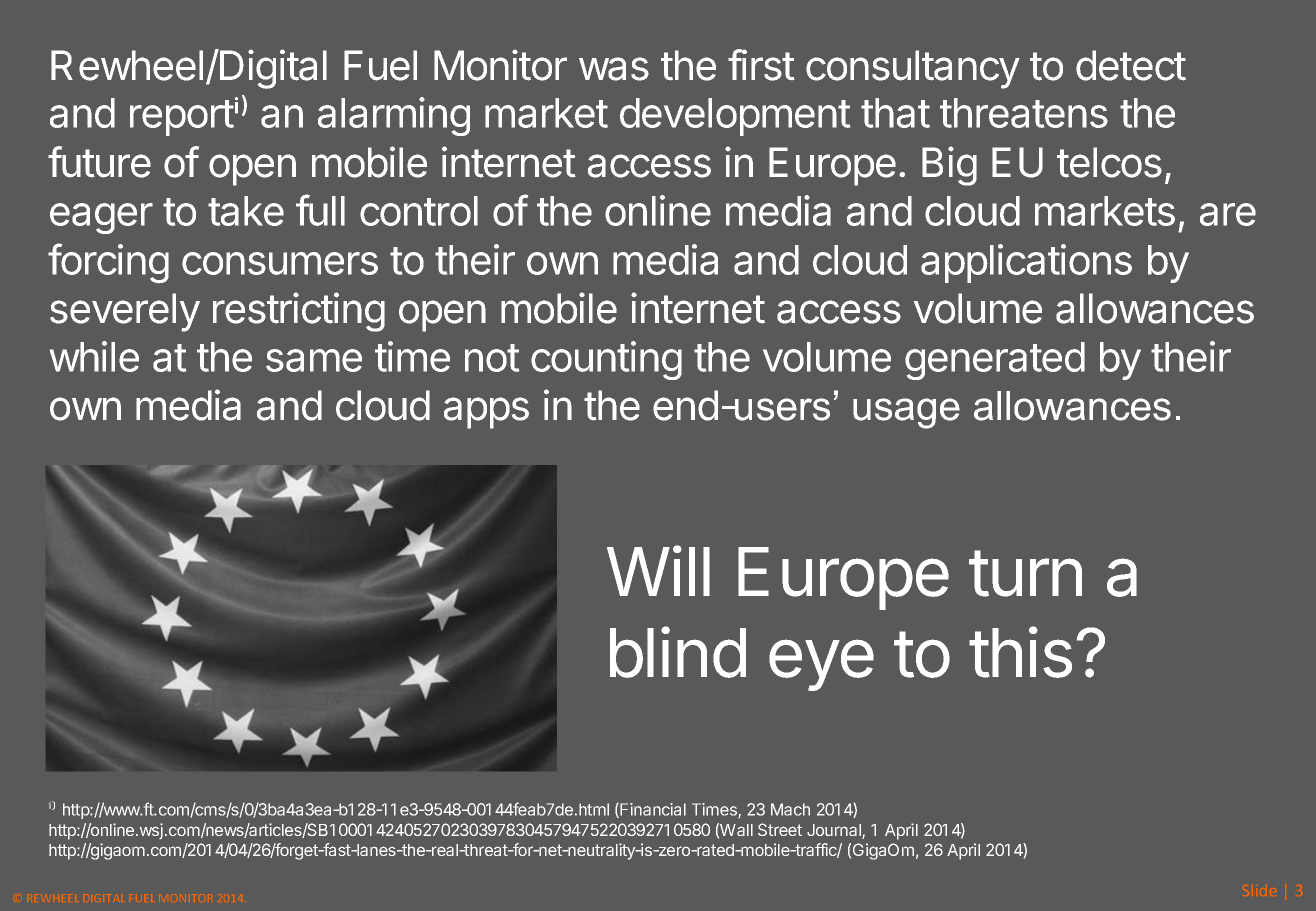  What do you see at coordinates (394, 116) in the document?
I see `alarming` at bounding box center [394, 116].
